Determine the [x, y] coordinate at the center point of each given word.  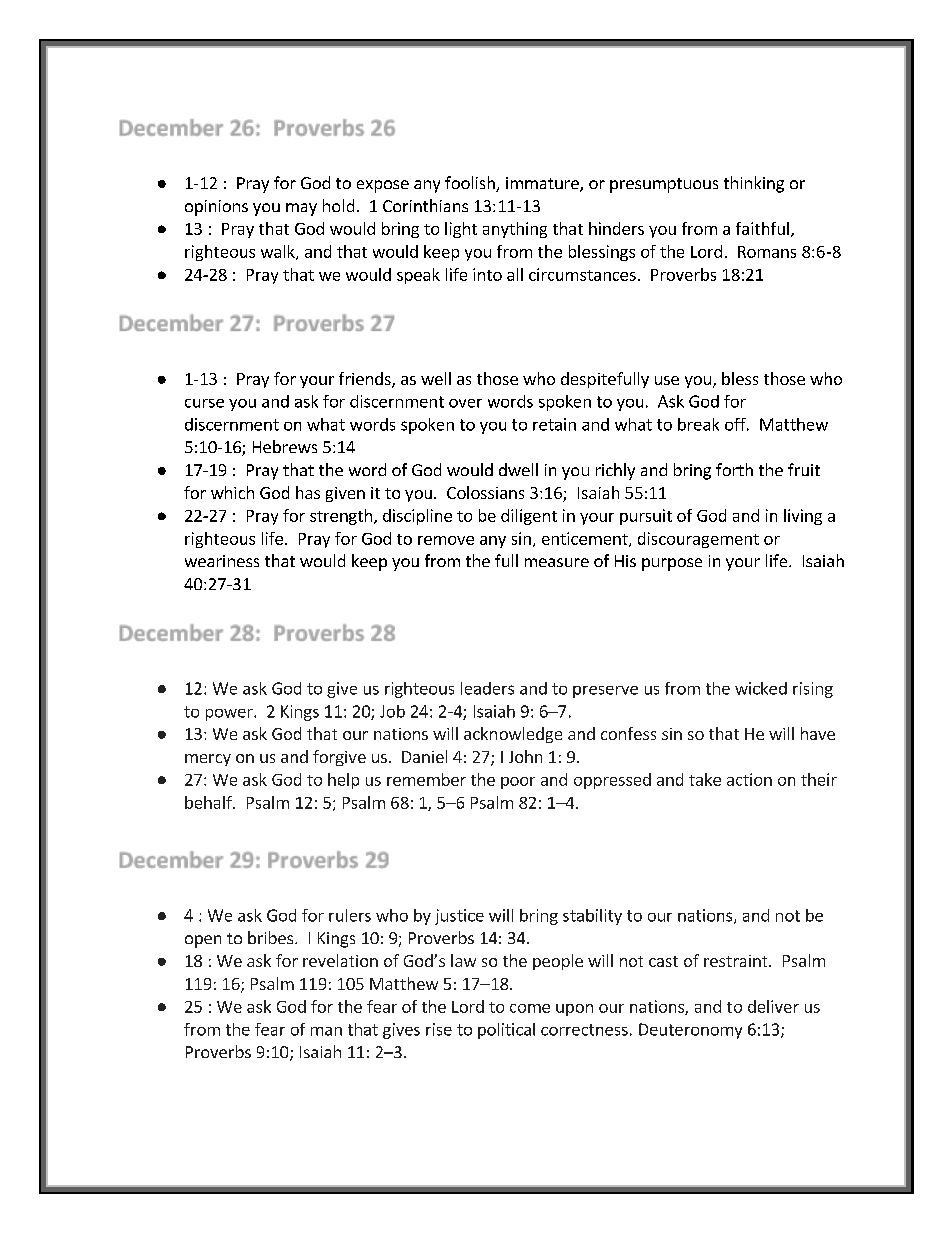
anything [515, 230]
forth [734, 469]
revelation [340, 960]
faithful [762, 228]
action [749, 779]
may [301, 209]
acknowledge [513, 735]
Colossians [485, 492]
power [230, 715]
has [308, 492]
